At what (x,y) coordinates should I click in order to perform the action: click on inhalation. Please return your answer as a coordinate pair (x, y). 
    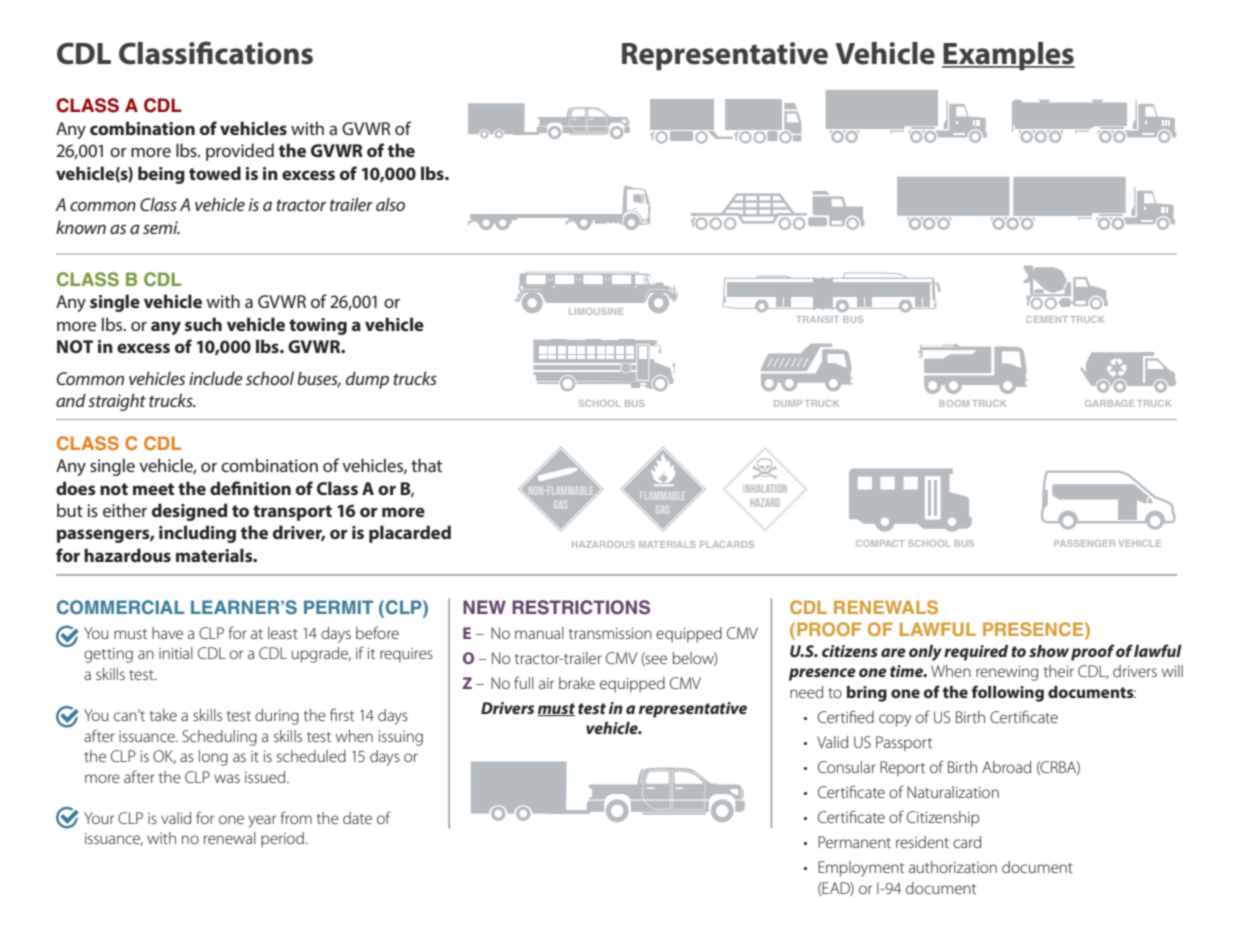
    Looking at the image, I should click on (765, 488).
